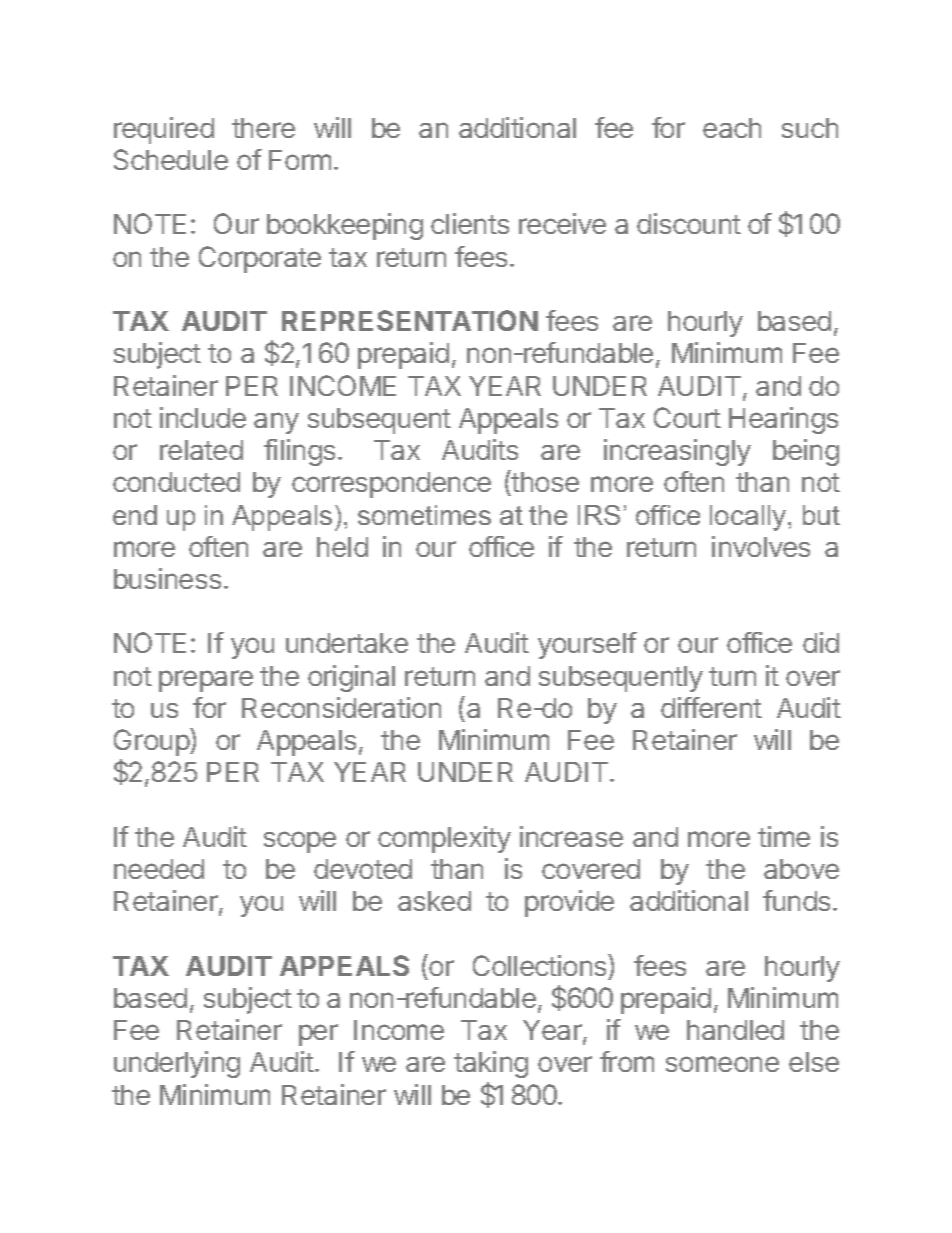  Describe the element at coordinates (470, 223) in the screenshot. I see `clients` at that location.
